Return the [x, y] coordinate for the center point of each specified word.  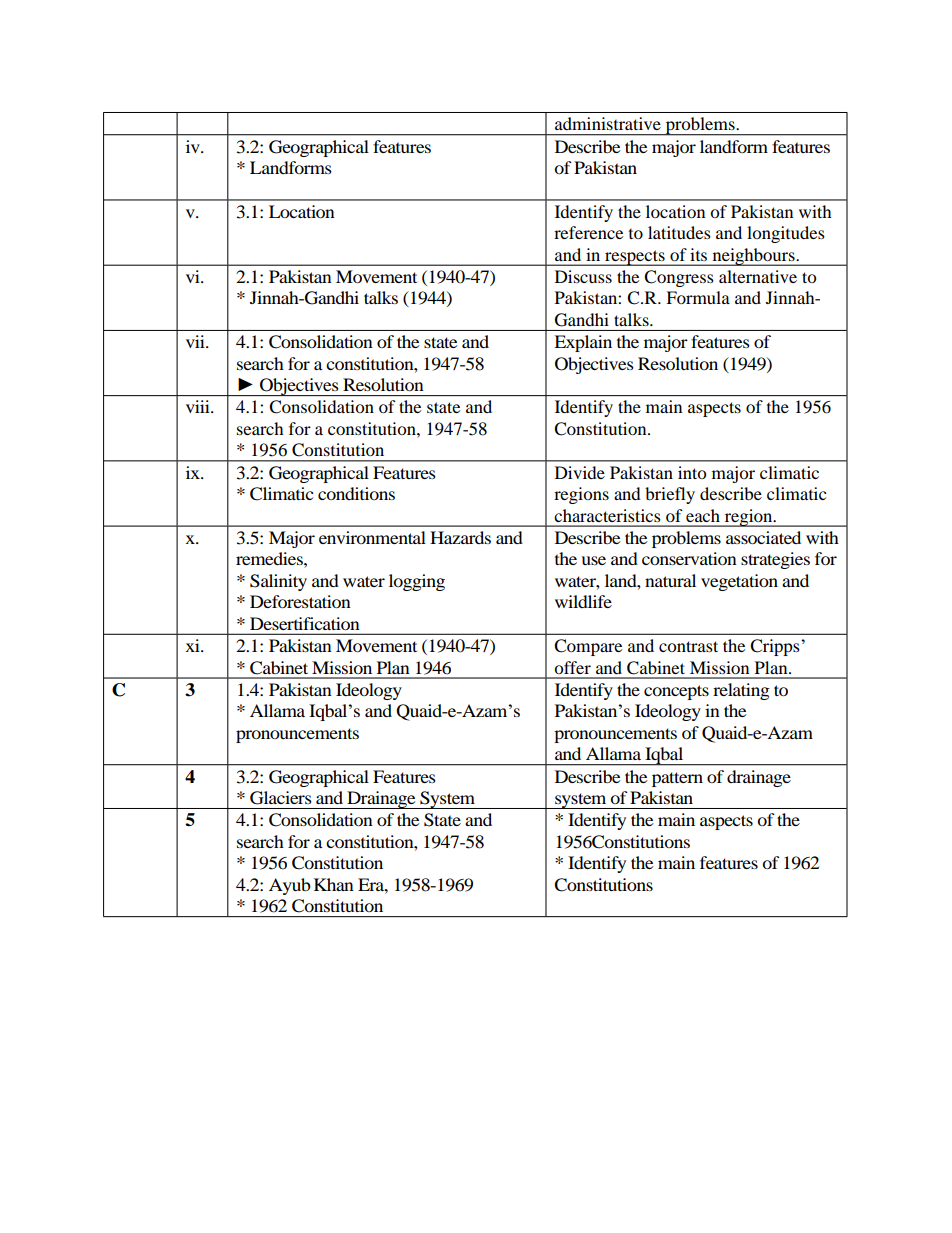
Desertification [305, 623]
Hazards [460, 537]
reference [588, 232]
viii [199, 406]
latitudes [679, 232]
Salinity [278, 582]
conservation [689, 558]
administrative [608, 123]
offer [572, 667]
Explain [583, 343]
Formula [698, 297]
